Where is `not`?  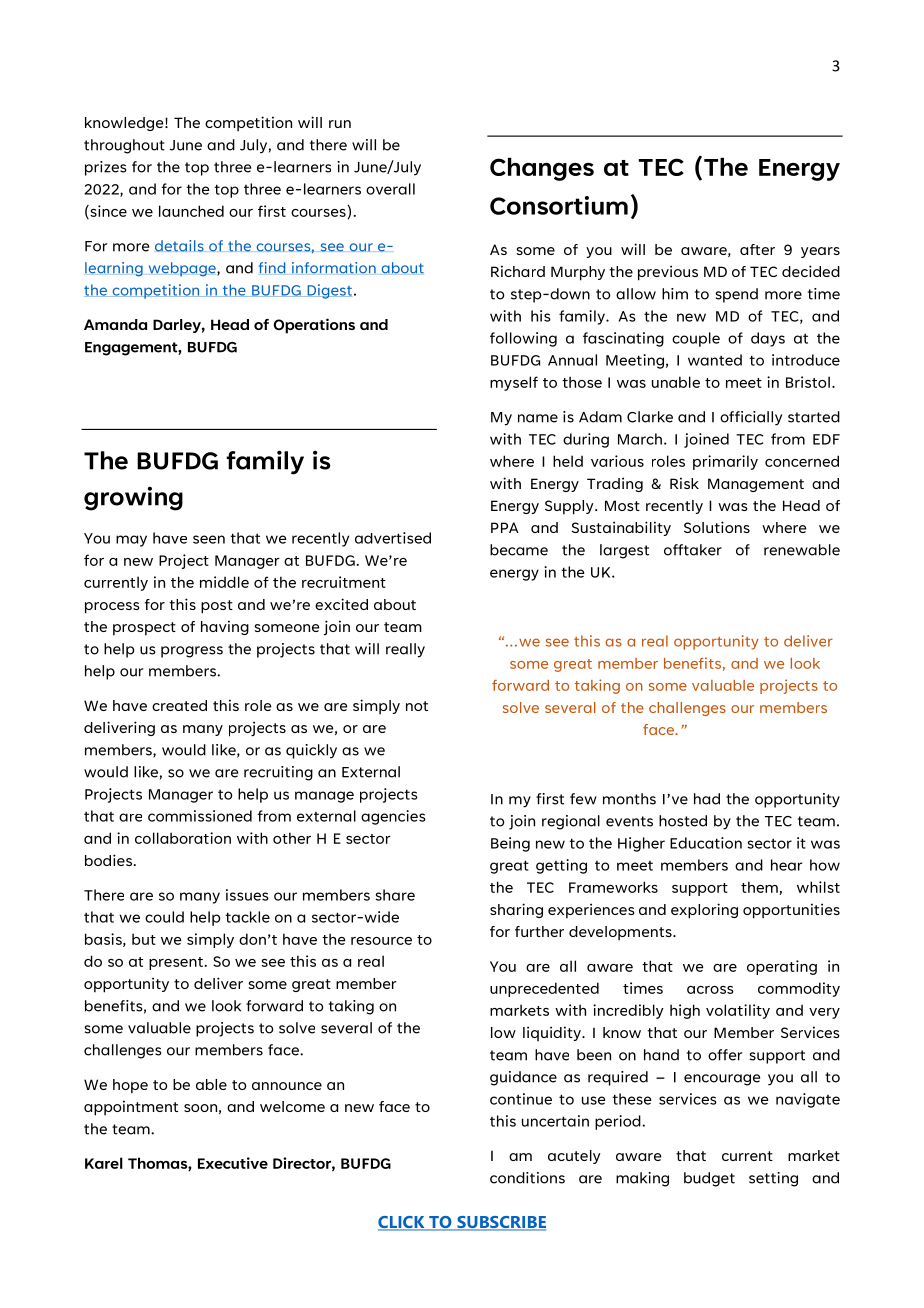
not is located at coordinates (417, 706).
